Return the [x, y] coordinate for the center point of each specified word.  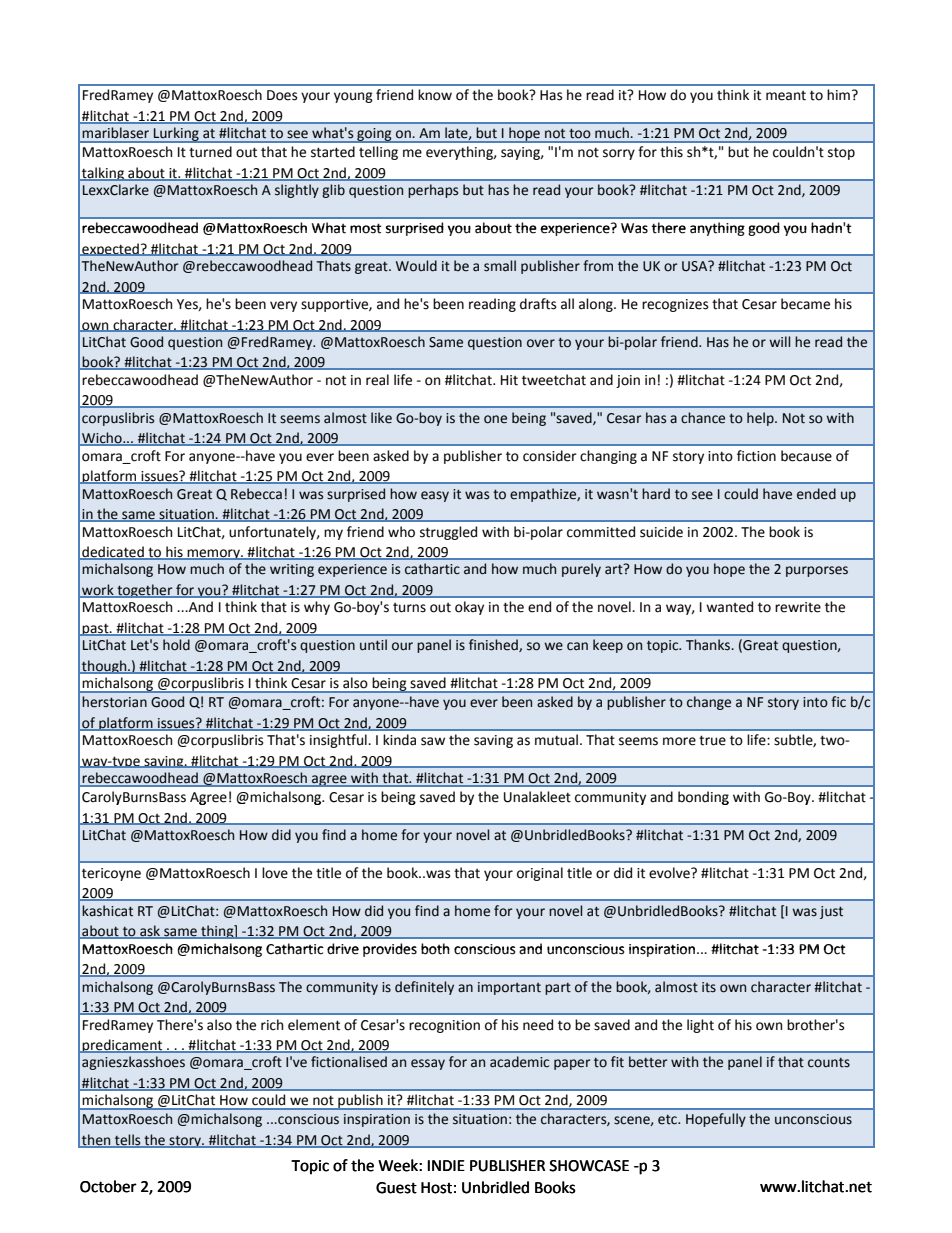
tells [128, 1141]
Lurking [176, 135]
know [435, 95]
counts [829, 1063]
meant [786, 96]
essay [428, 1064]
